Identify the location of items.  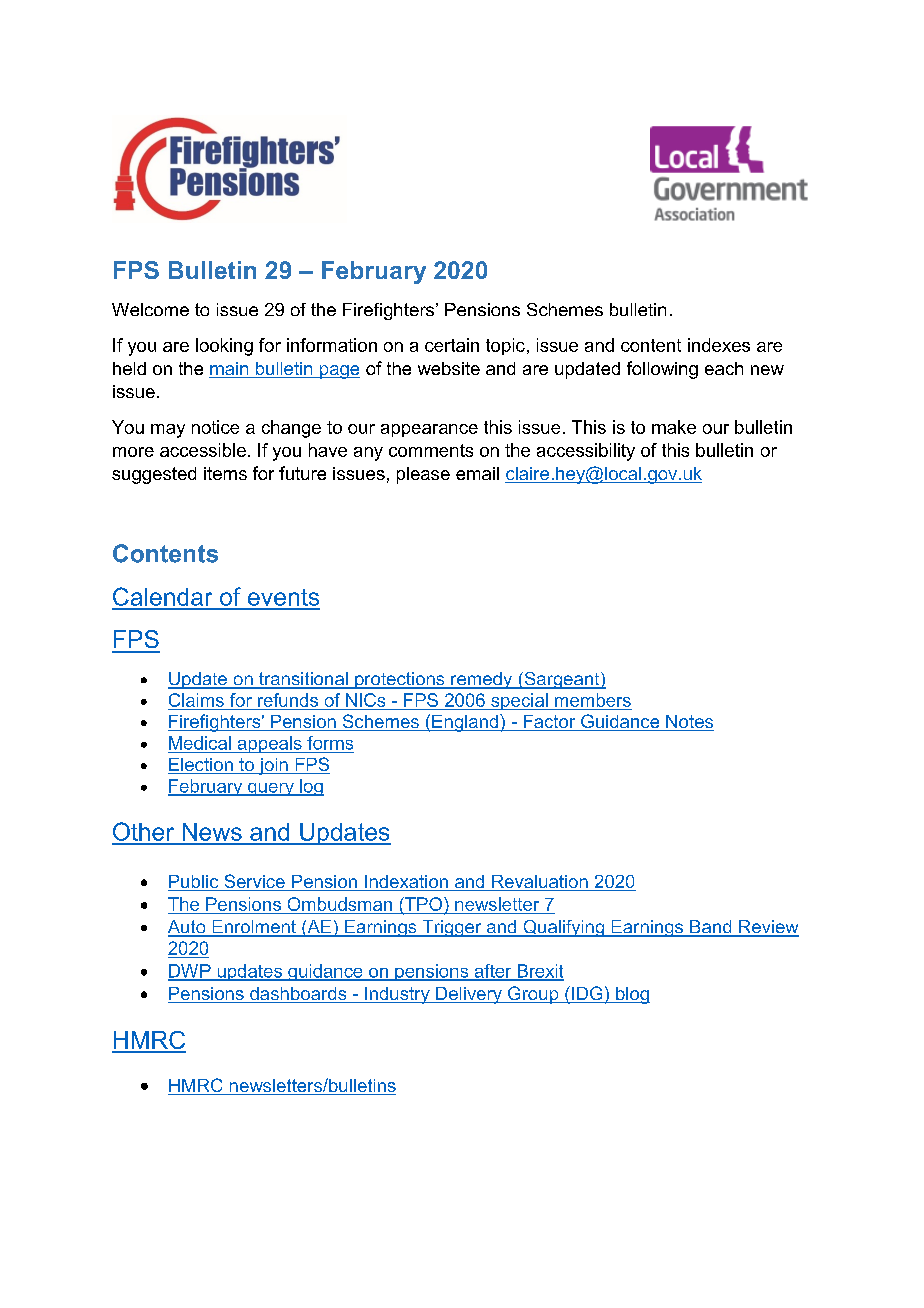
(225, 473).
